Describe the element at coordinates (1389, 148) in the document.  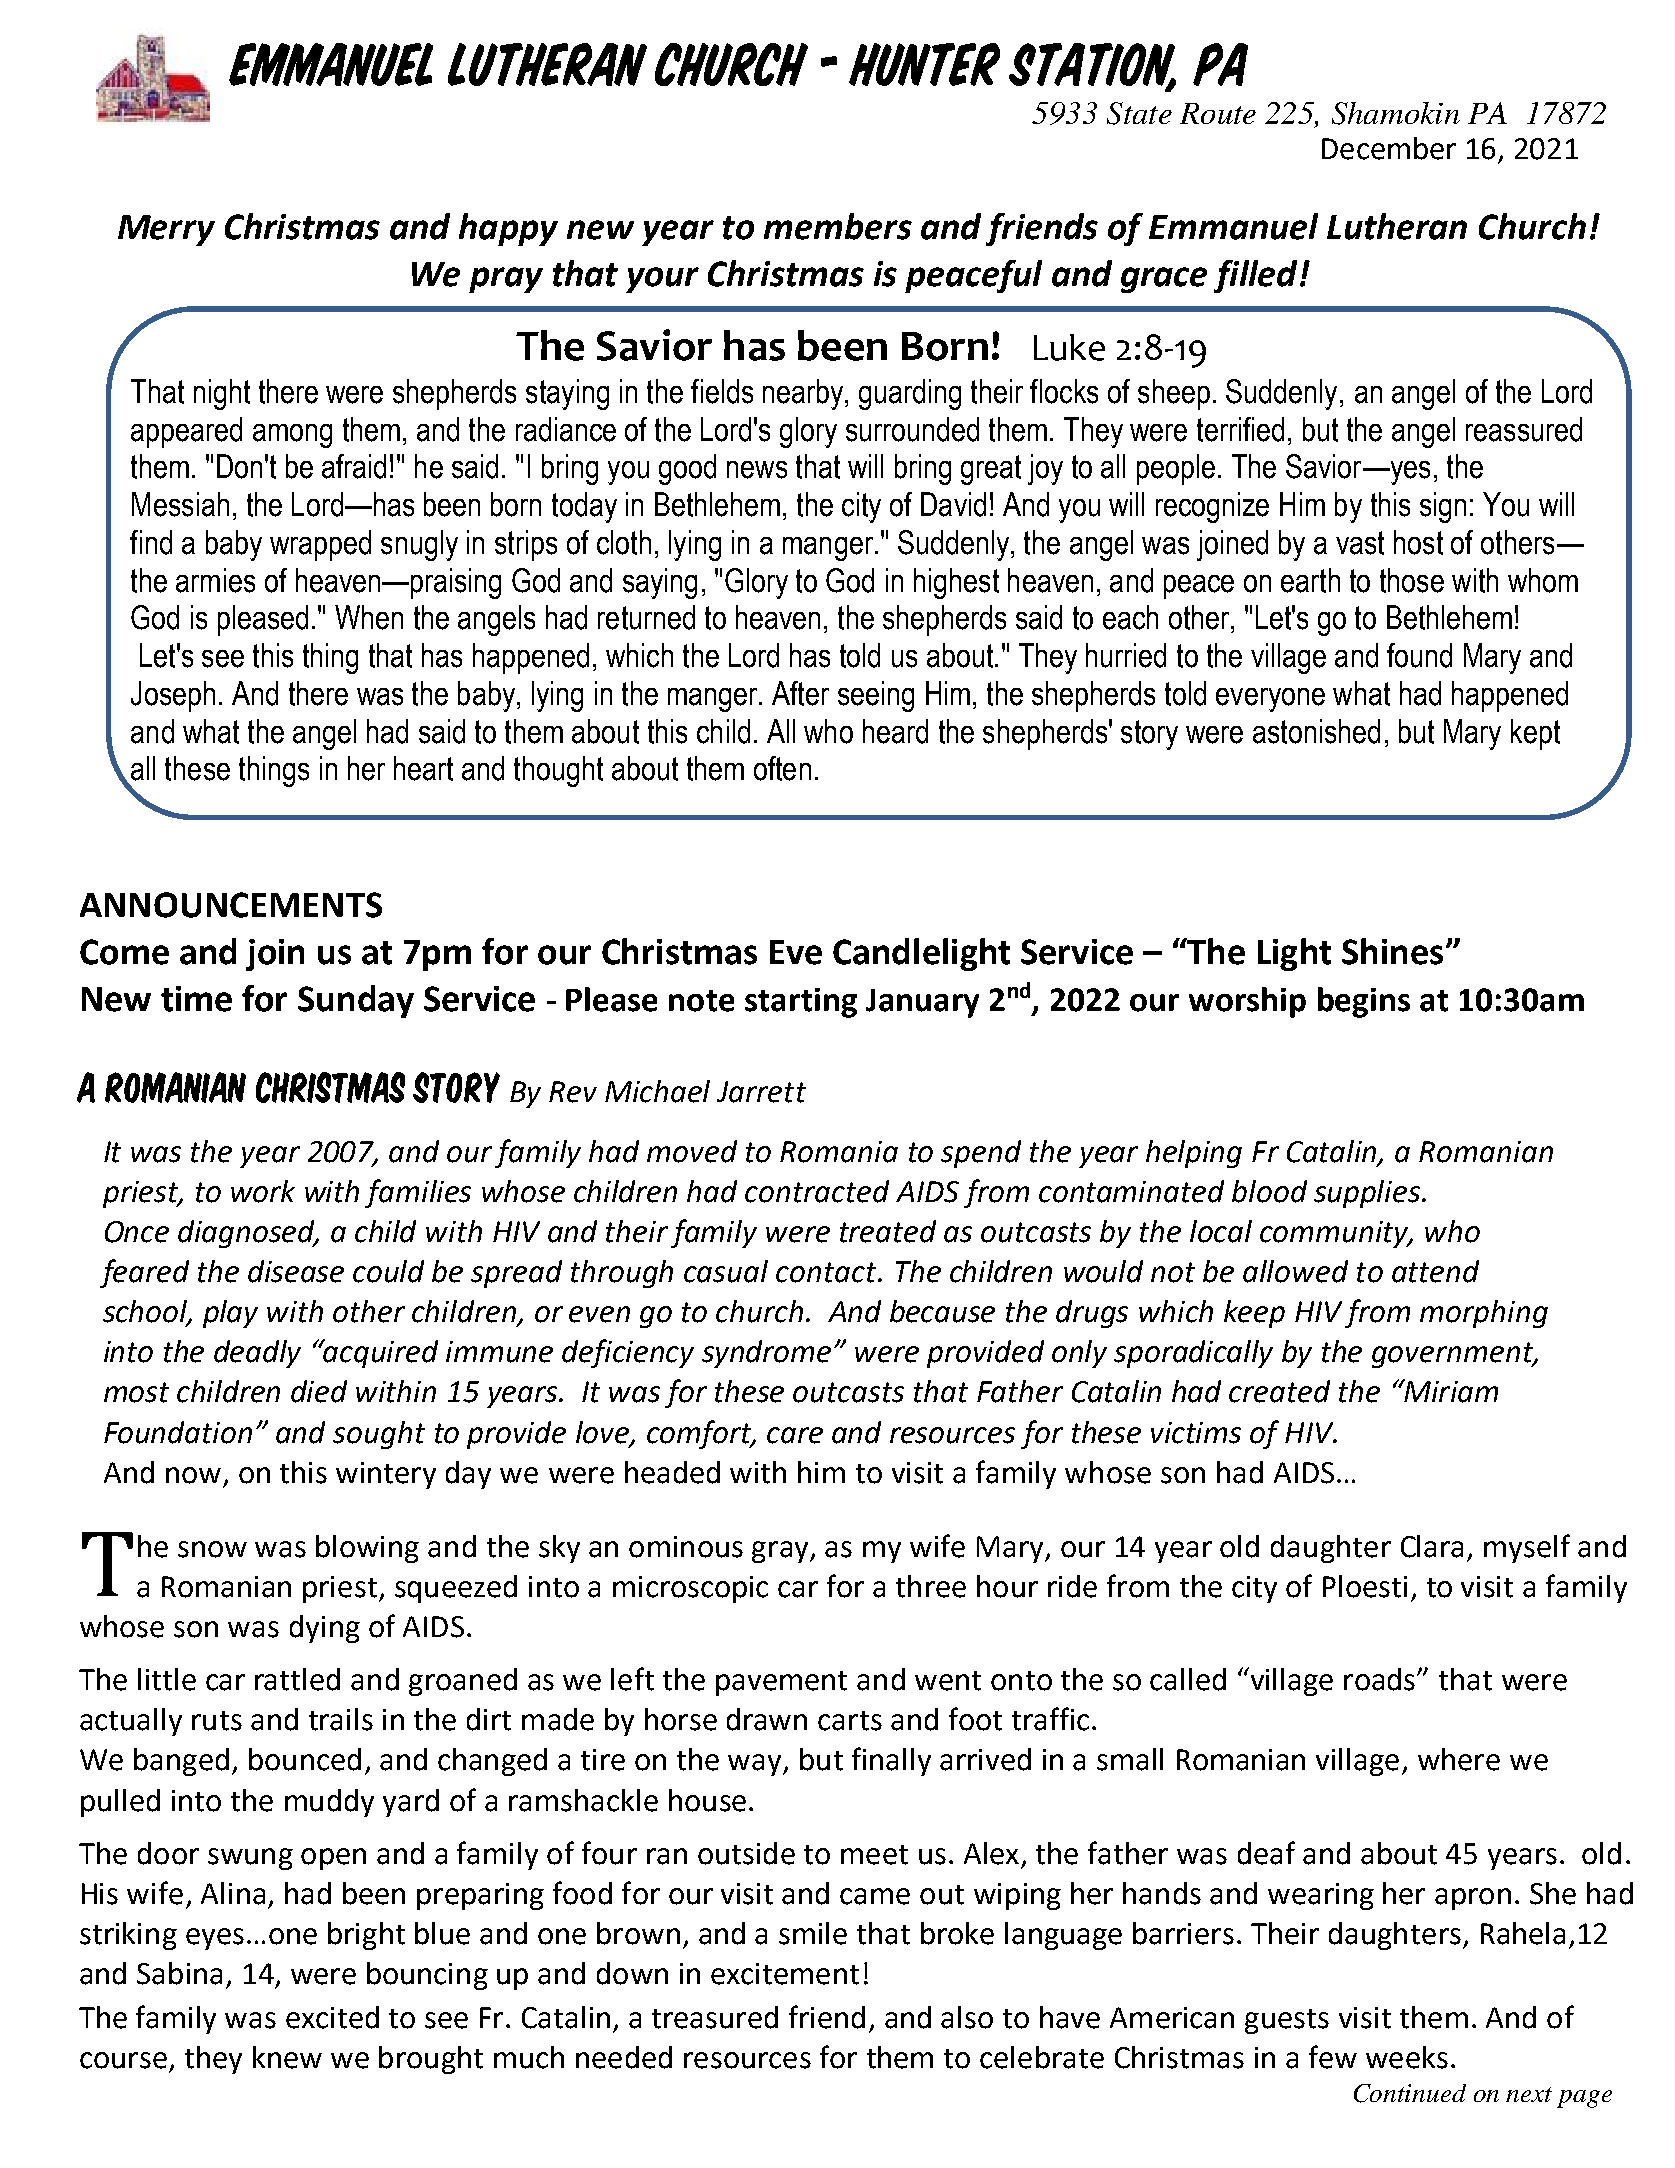
I see `December` at that location.
